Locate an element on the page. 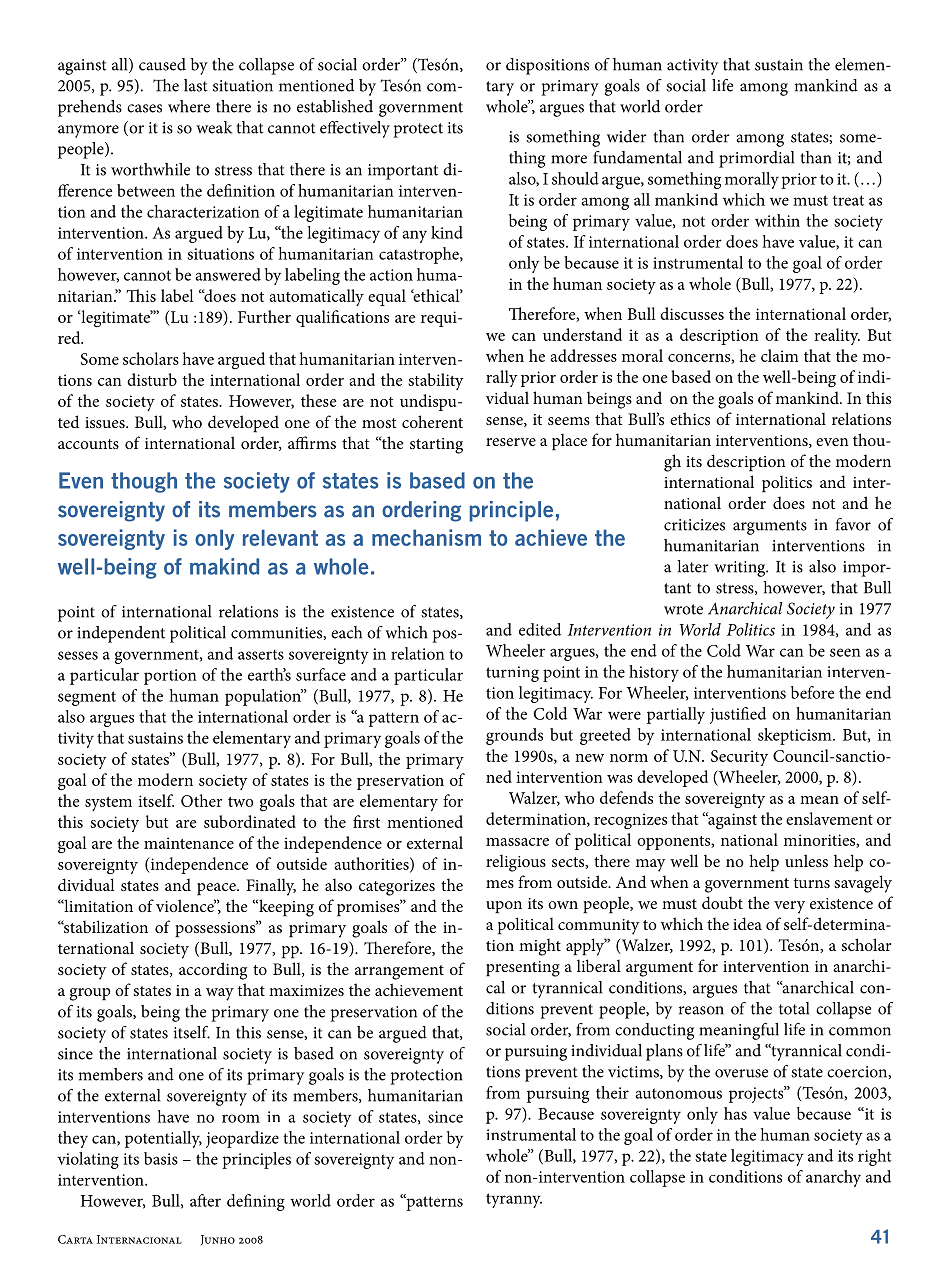 The height and width of the image is (1288, 949). claim is located at coordinates (780, 355).
